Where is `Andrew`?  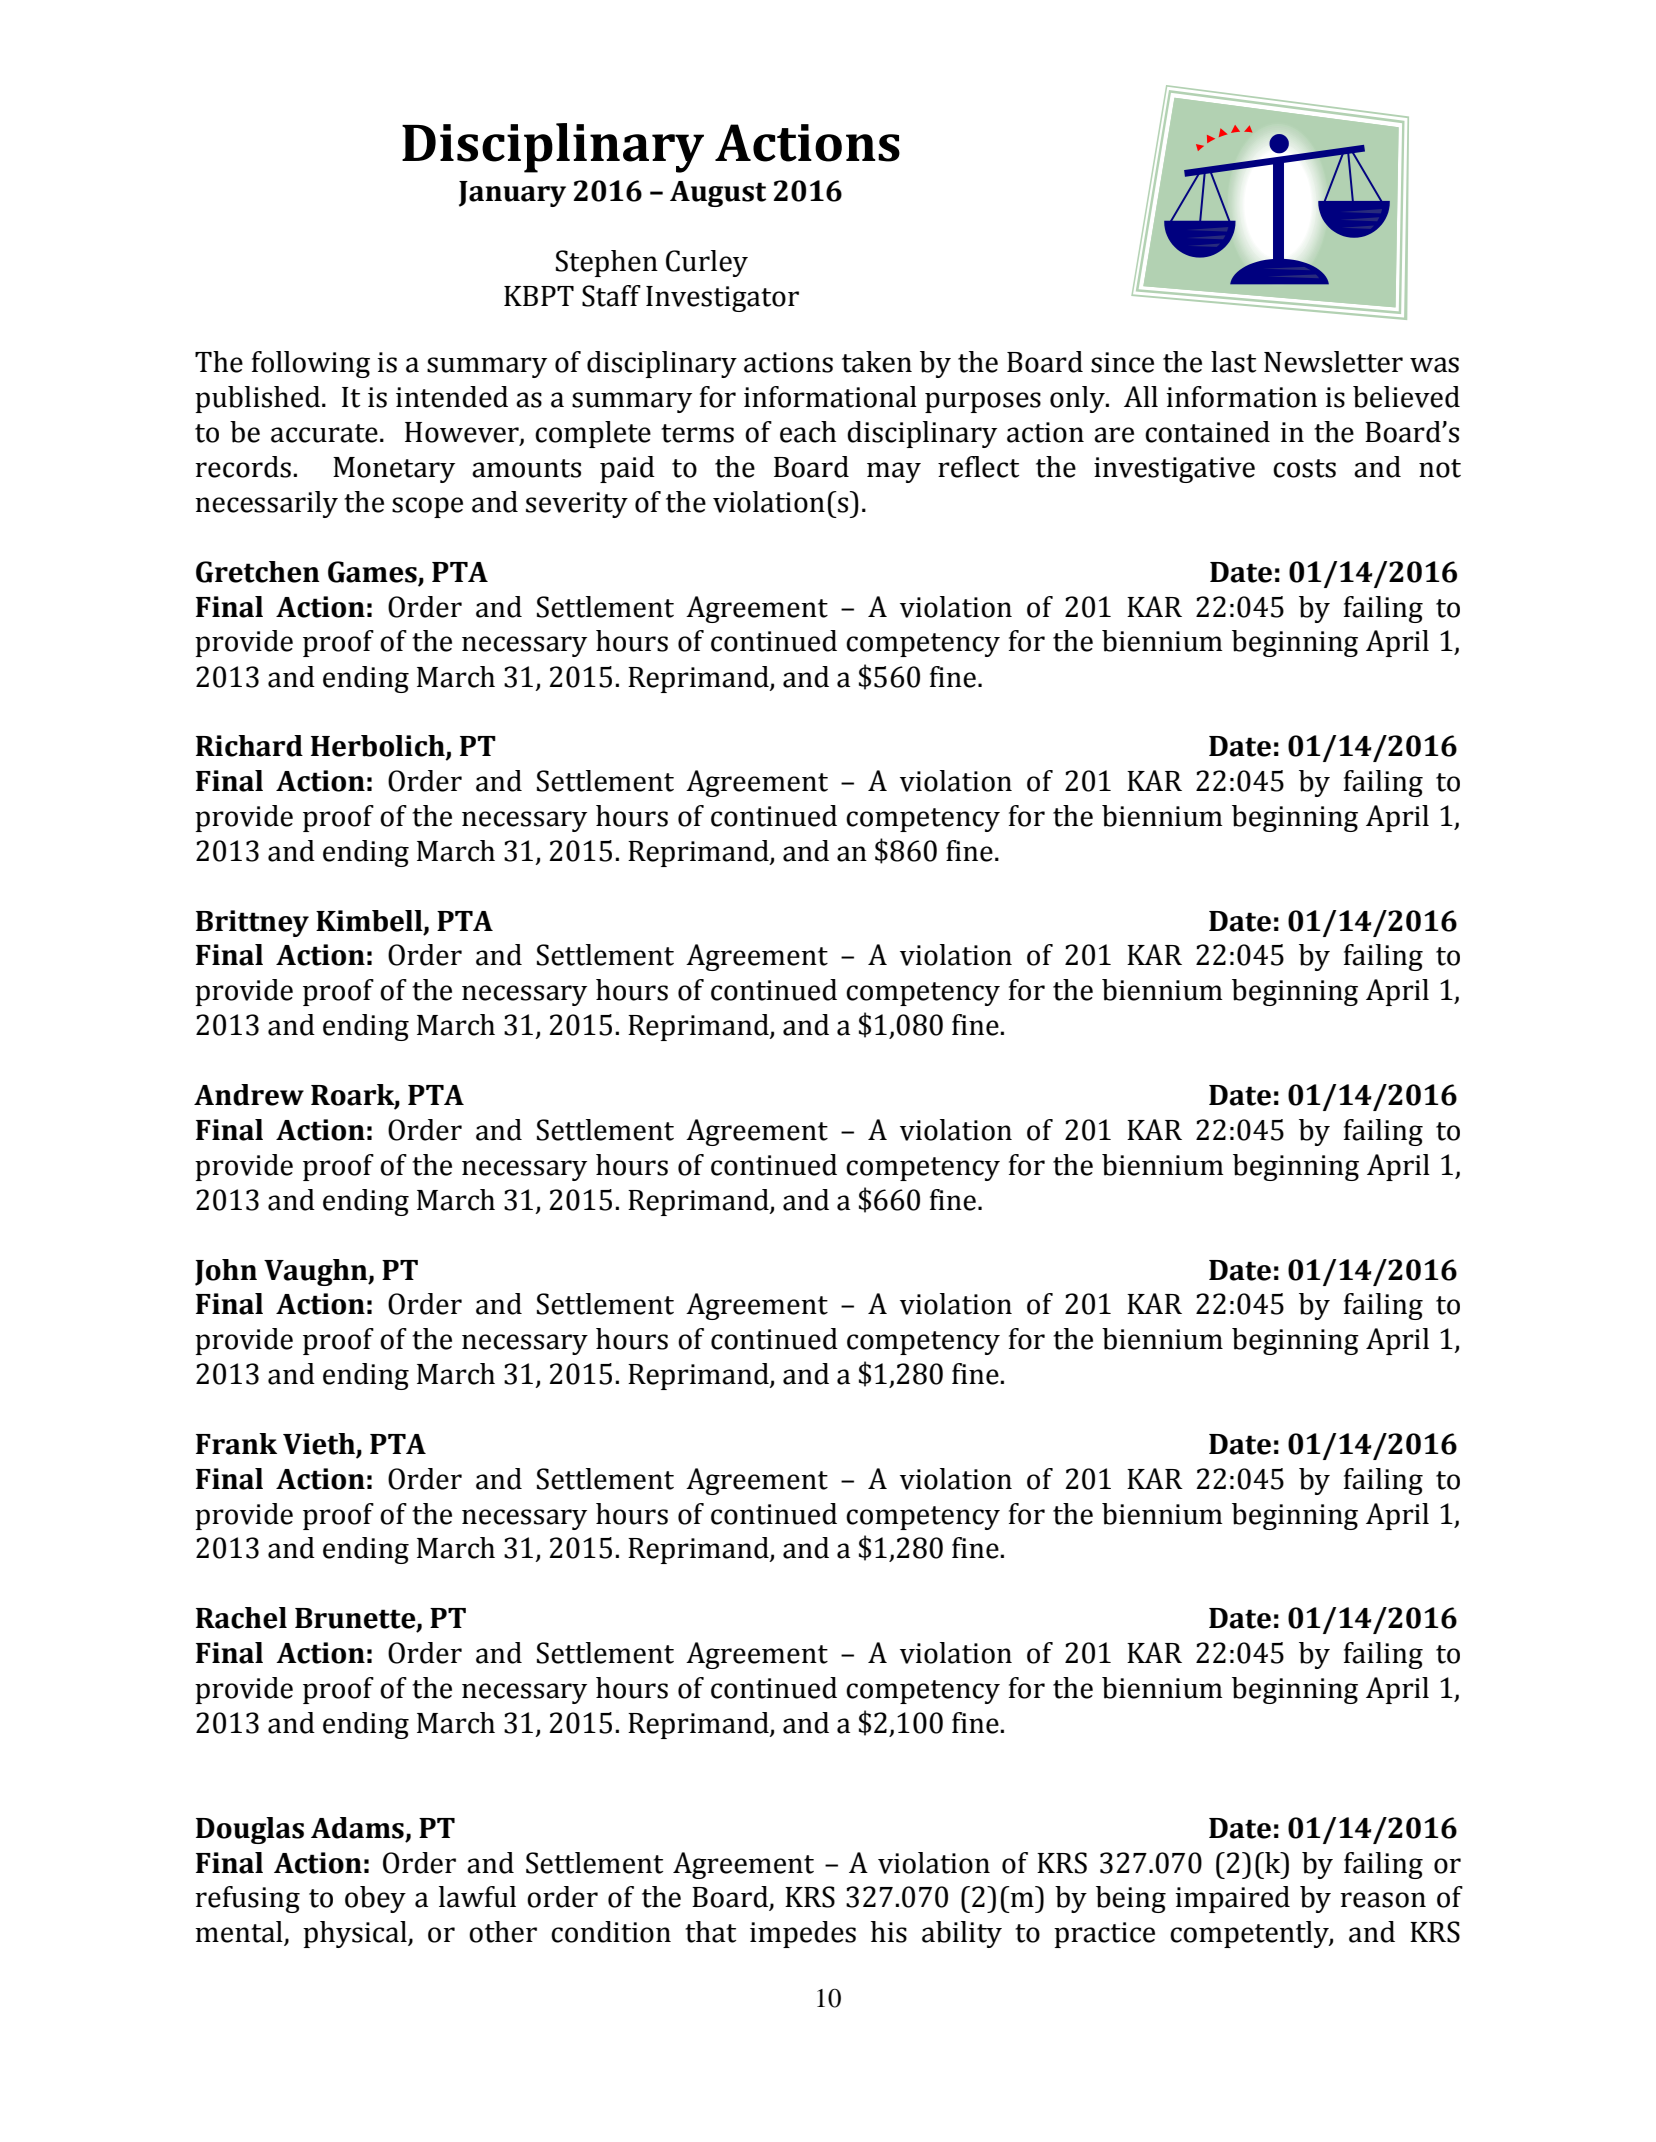 Andrew is located at coordinates (249, 1095).
